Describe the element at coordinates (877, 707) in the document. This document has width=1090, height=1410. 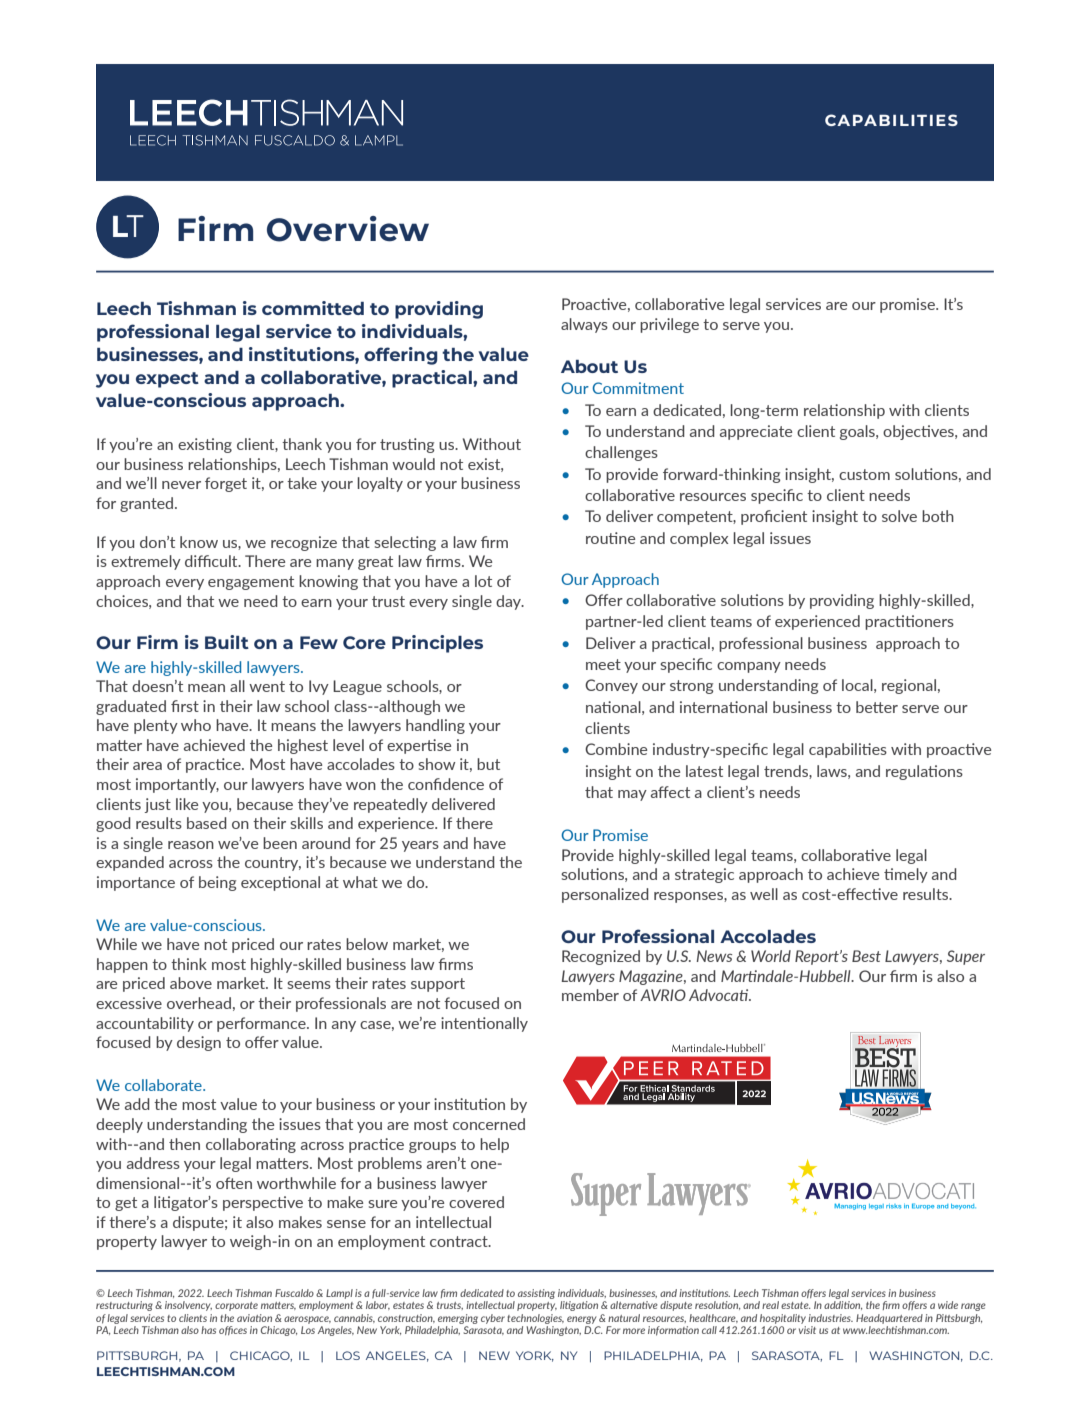
I see `better` at that location.
